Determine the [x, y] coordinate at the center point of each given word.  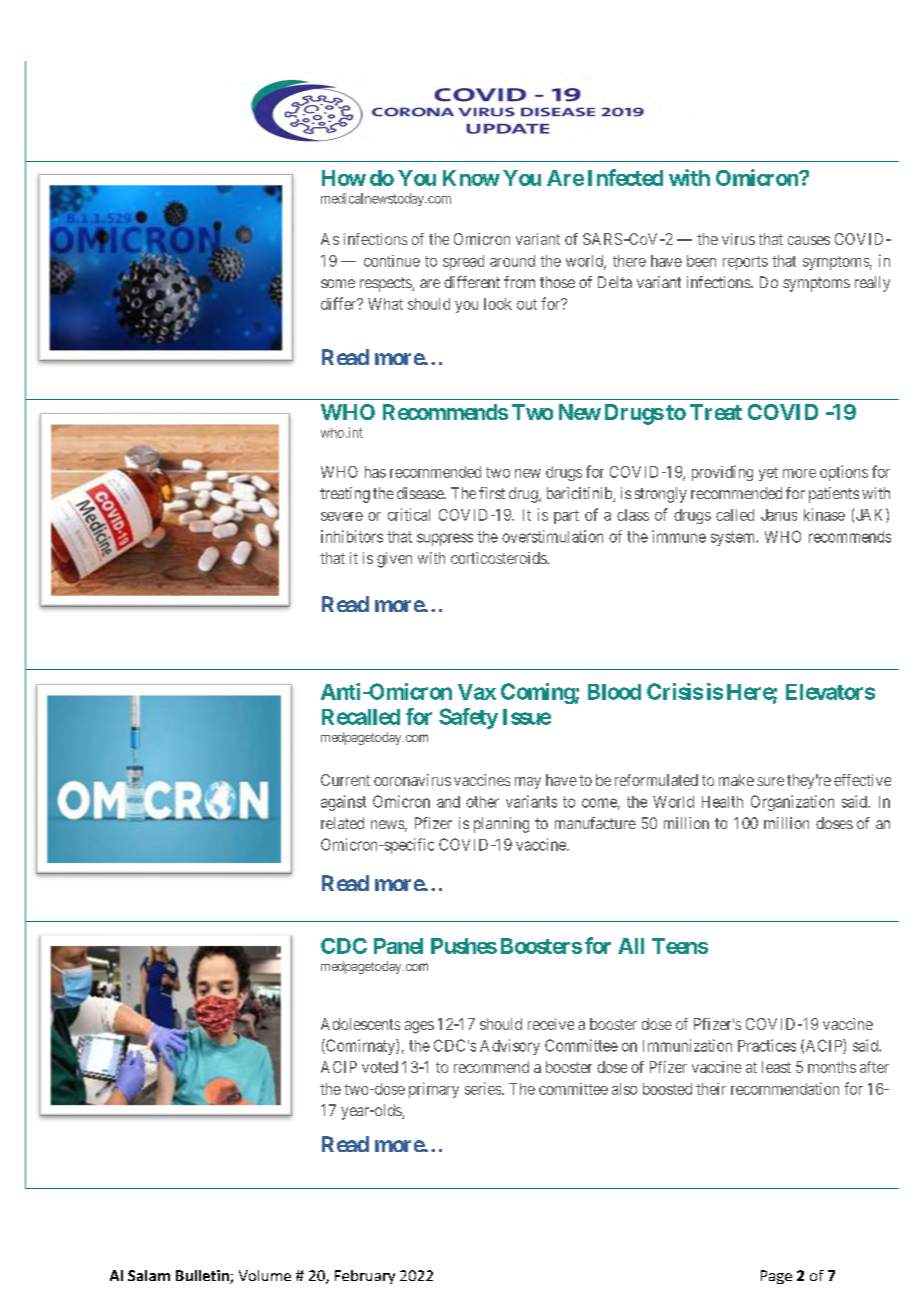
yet [768, 474]
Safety [468, 718]
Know [471, 178]
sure [770, 781]
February [365, 1277]
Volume [265, 1275]
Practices [767, 1045]
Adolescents [360, 1024]
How [344, 178]
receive [551, 1024]
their [711, 1089]
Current [345, 780]
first [492, 493]
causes [809, 240]
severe [342, 516]
